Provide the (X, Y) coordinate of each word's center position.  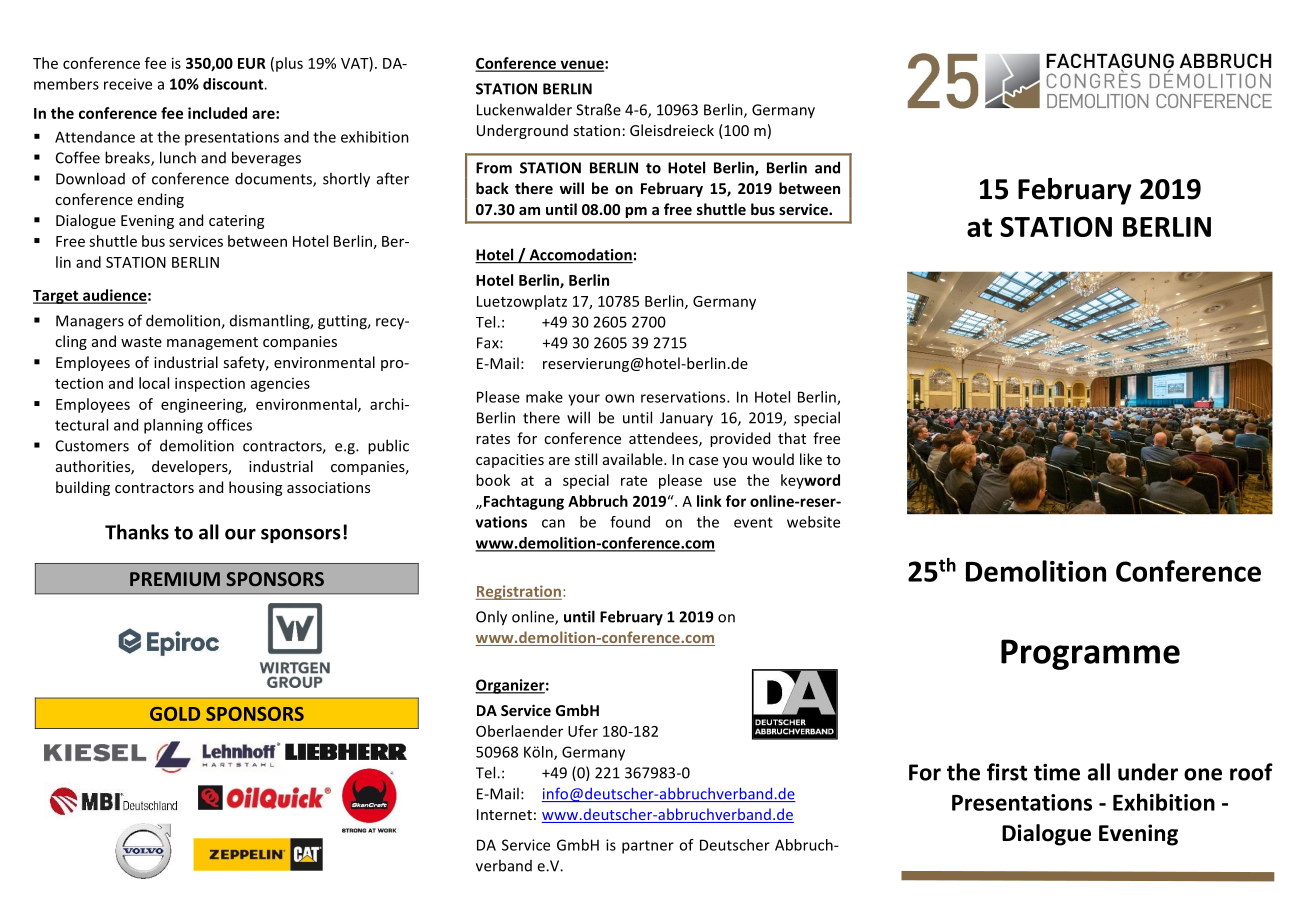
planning (173, 426)
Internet (504, 814)
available (634, 459)
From (494, 168)
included (217, 113)
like (811, 459)
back (492, 188)
